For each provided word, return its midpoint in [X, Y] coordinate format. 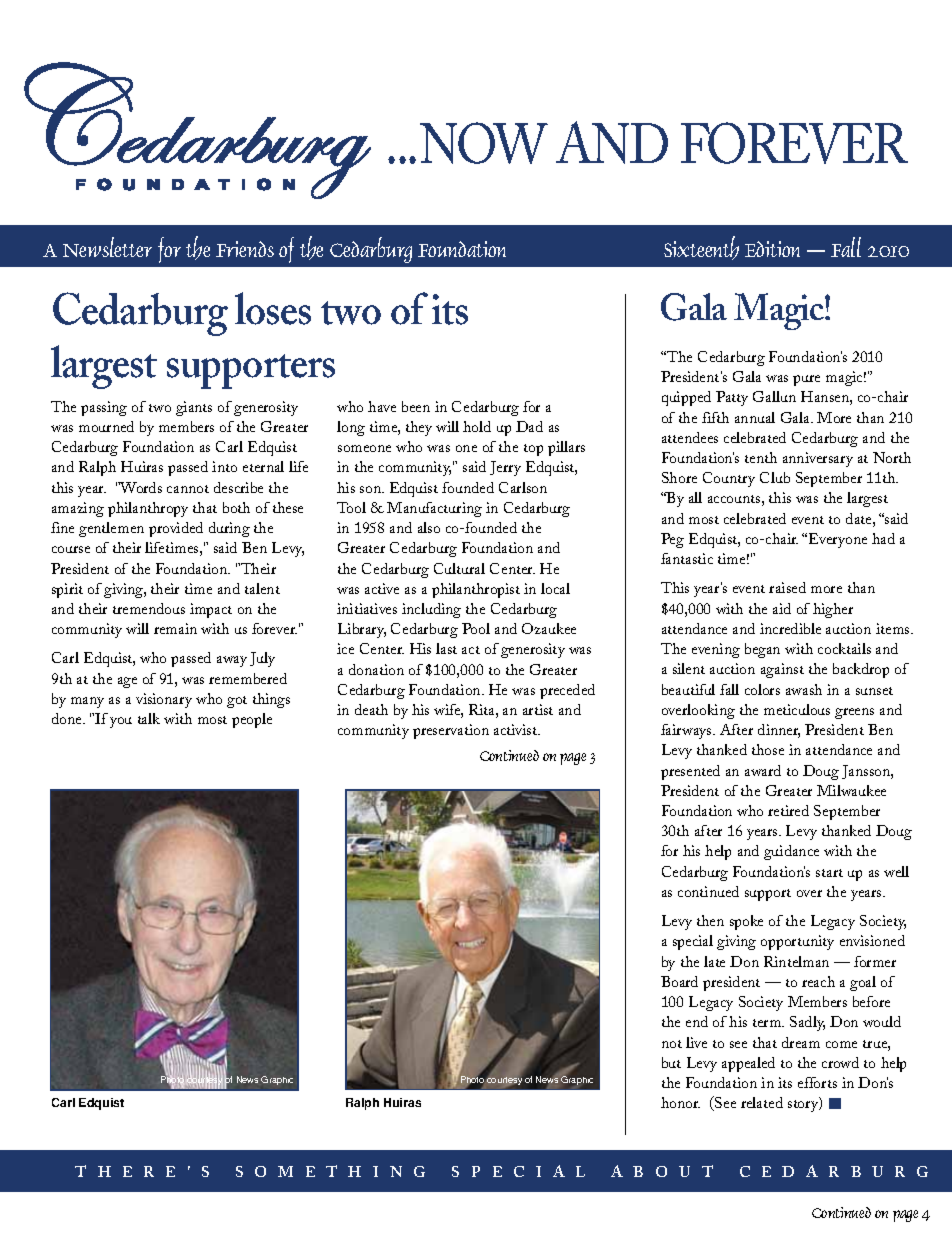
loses [273, 308]
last [446, 648]
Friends [245, 249]
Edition [772, 249]
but [671, 1062]
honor [680, 1102]
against [782, 670]
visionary [164, 700]
